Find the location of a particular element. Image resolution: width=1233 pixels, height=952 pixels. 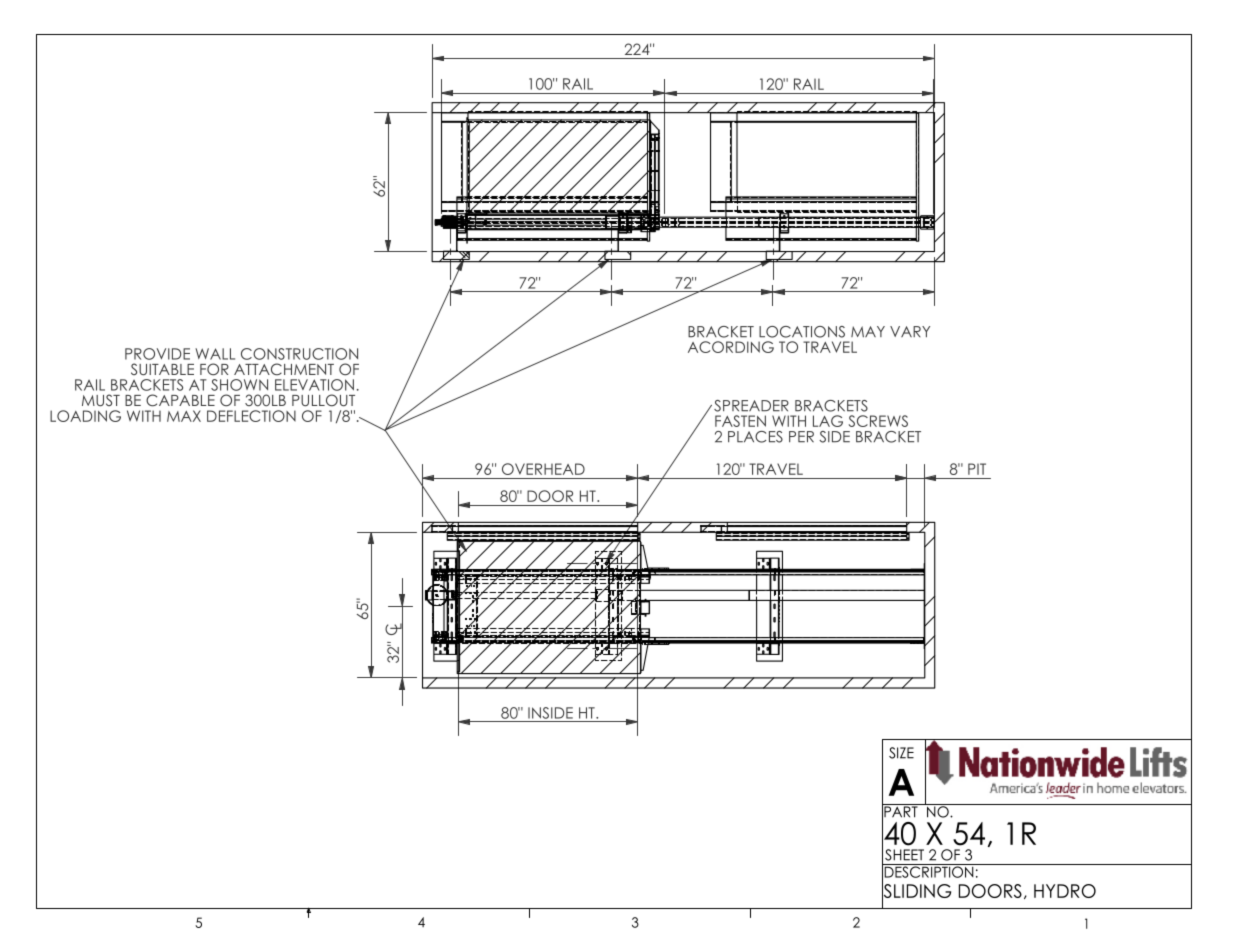

DEFLECTION is located at coordinates (251, 416).
